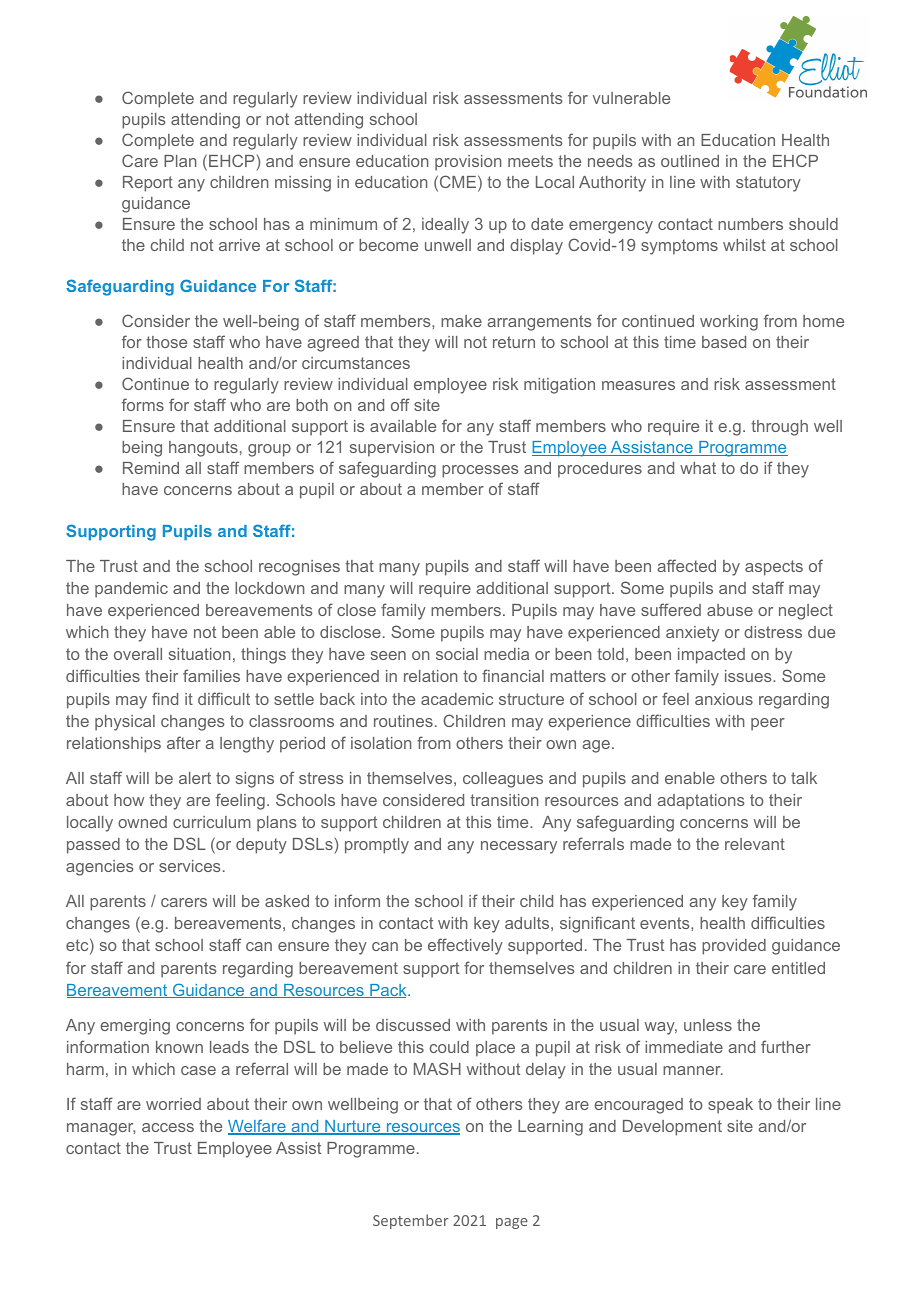 The image size is (924, 1307). What do you see at coordinates (203, 449) in the screenshot?
I see `hangouts` at bounding box center [203, 449].
